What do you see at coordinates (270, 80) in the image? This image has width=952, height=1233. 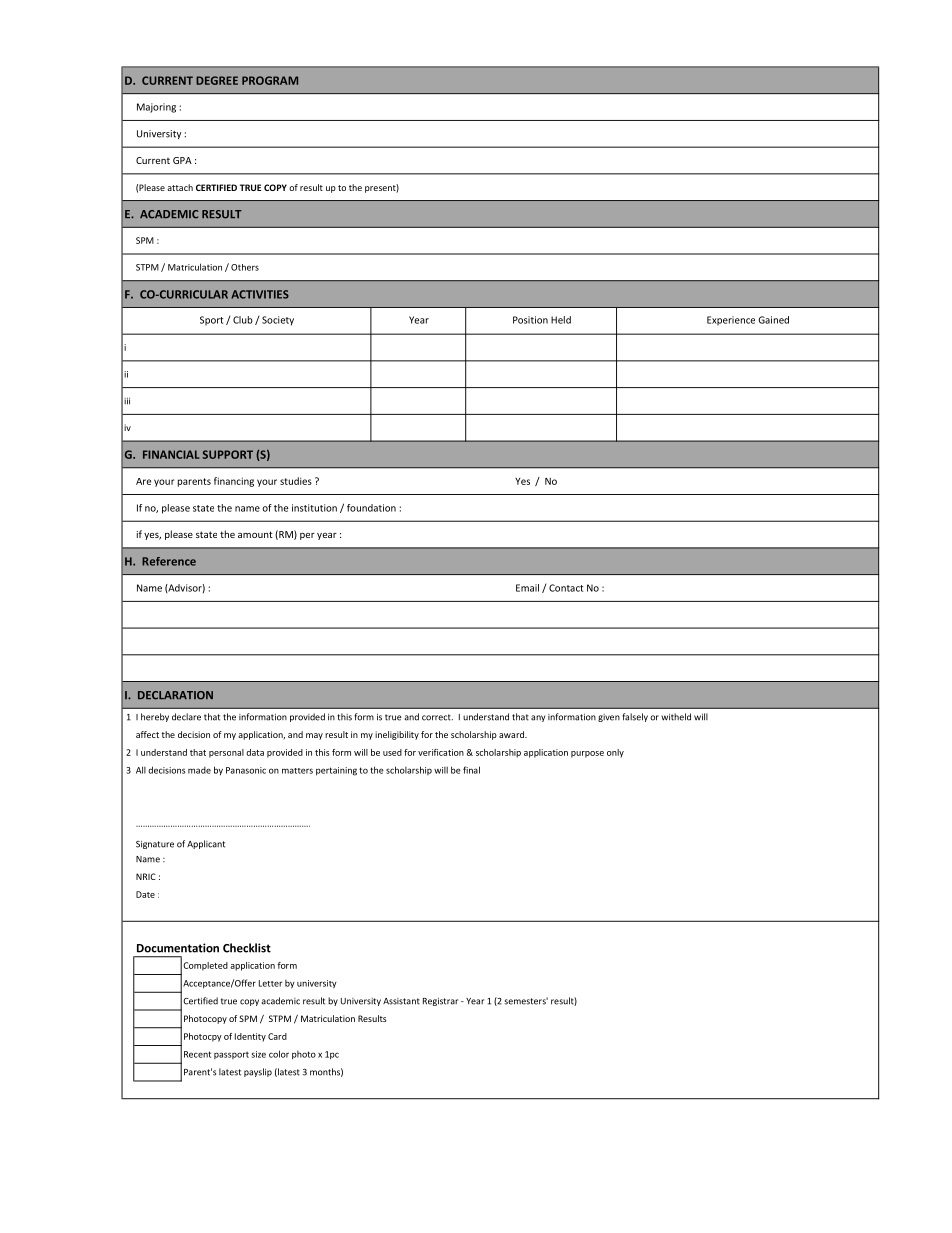 I see `PROGRAM` at bounding box center [270, 80].
